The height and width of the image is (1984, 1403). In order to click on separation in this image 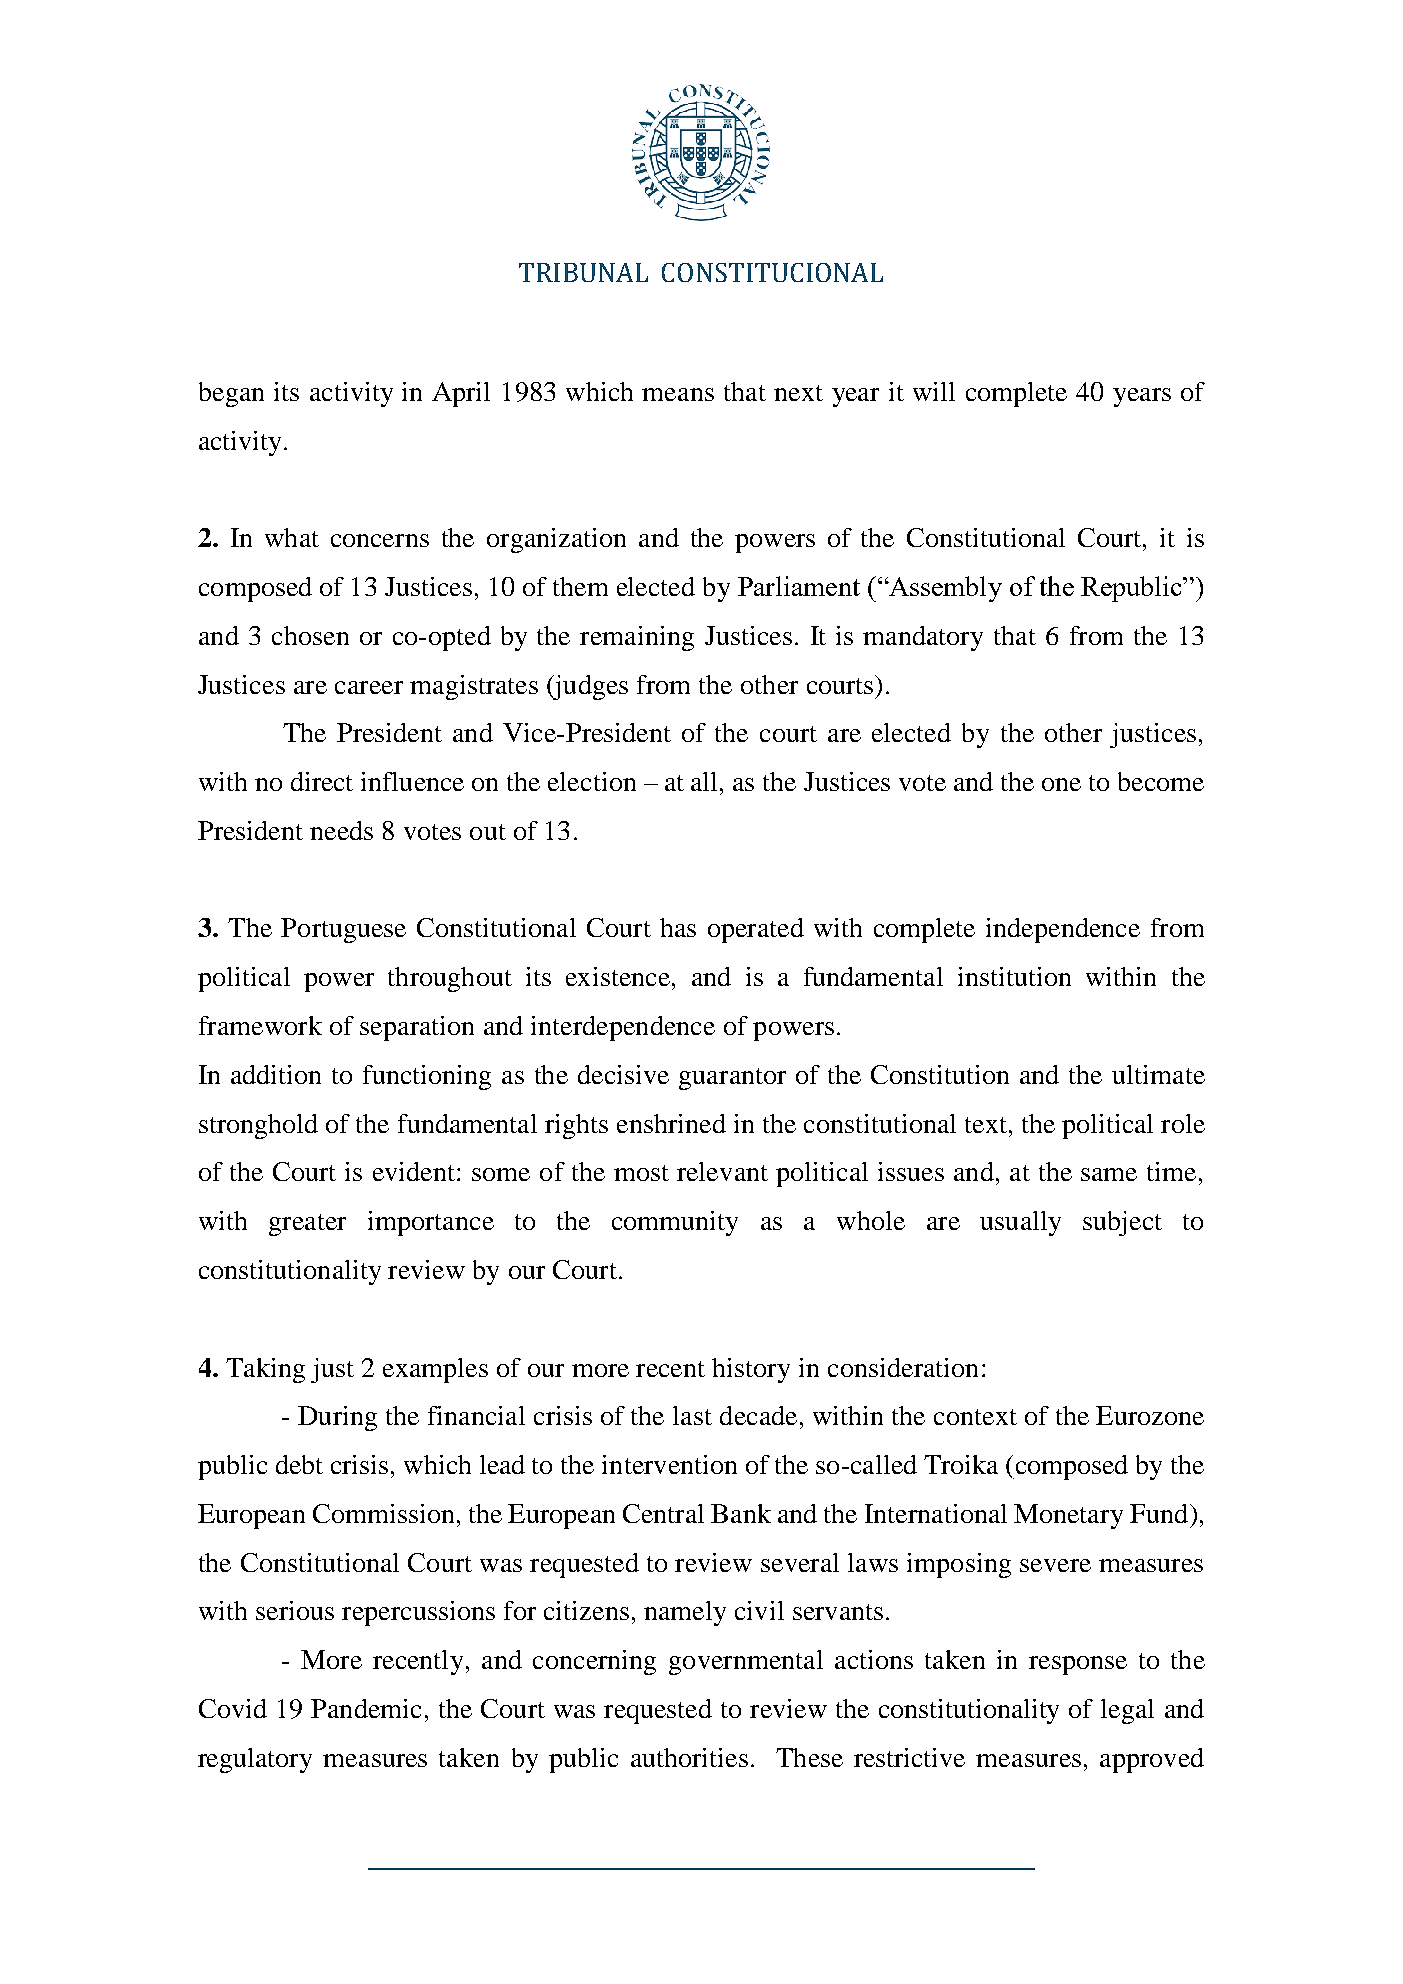, I will do `click(417, 1028)`.
